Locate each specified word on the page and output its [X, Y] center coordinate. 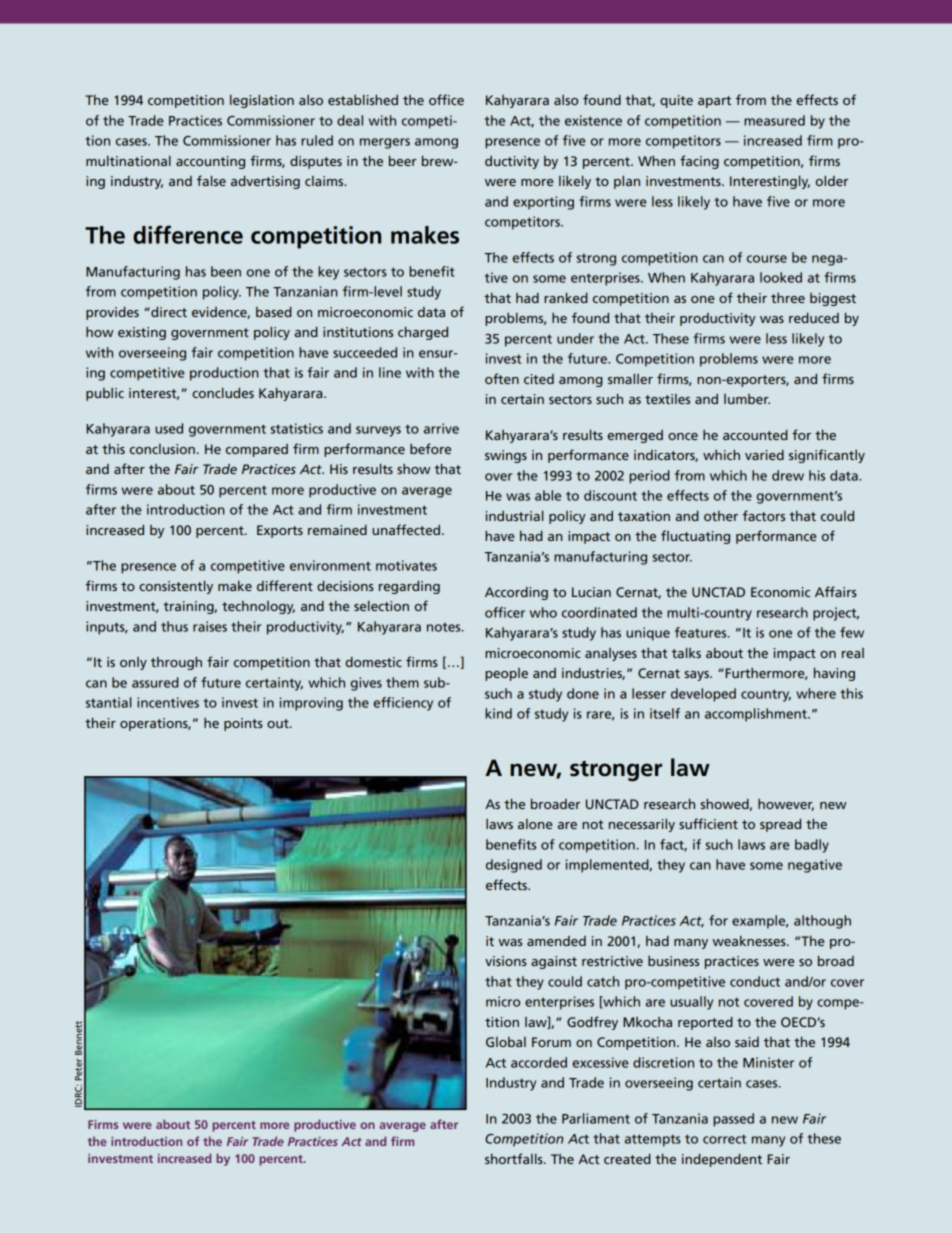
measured [774, 120]
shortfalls [515, 1158]
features [702, 632]
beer [403, 160]
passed [733, 1120]
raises [210, 626]
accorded [539, 1062]
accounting [210, 162]
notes [445, 627]
